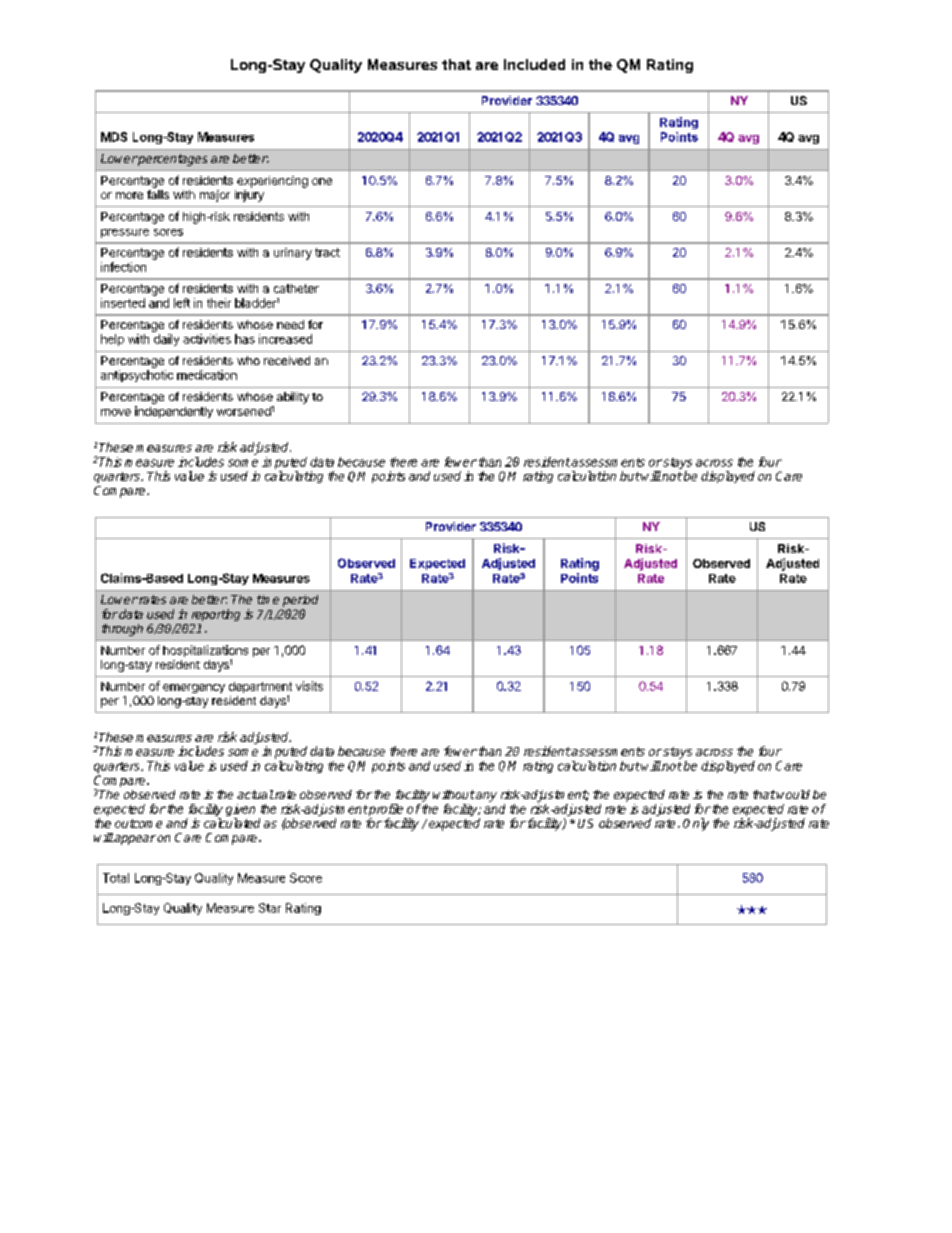  Describe the element at coordinates (386, 811) in the document. I see `profile` at that location.
